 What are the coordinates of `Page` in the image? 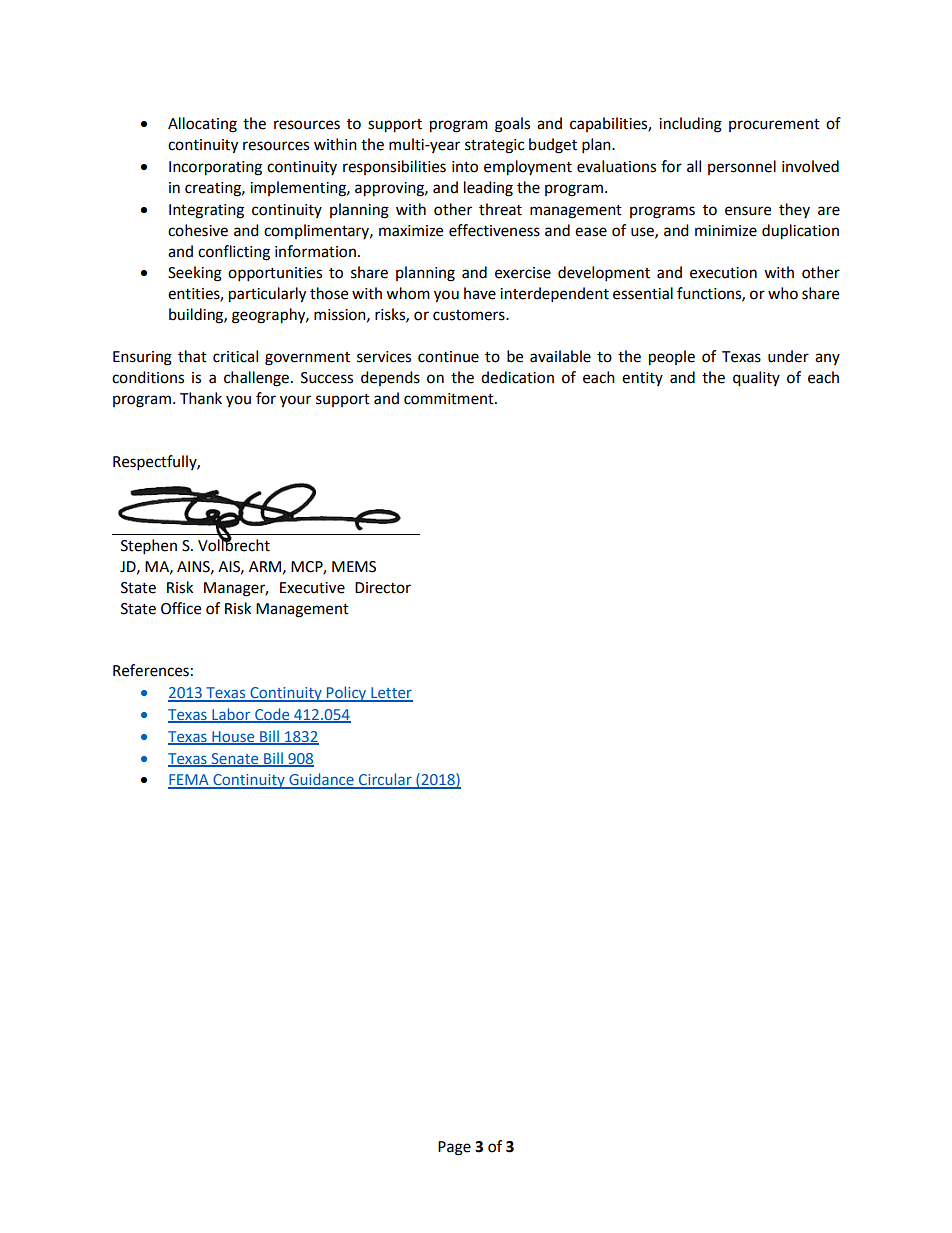 It's located at (454, 1148).
